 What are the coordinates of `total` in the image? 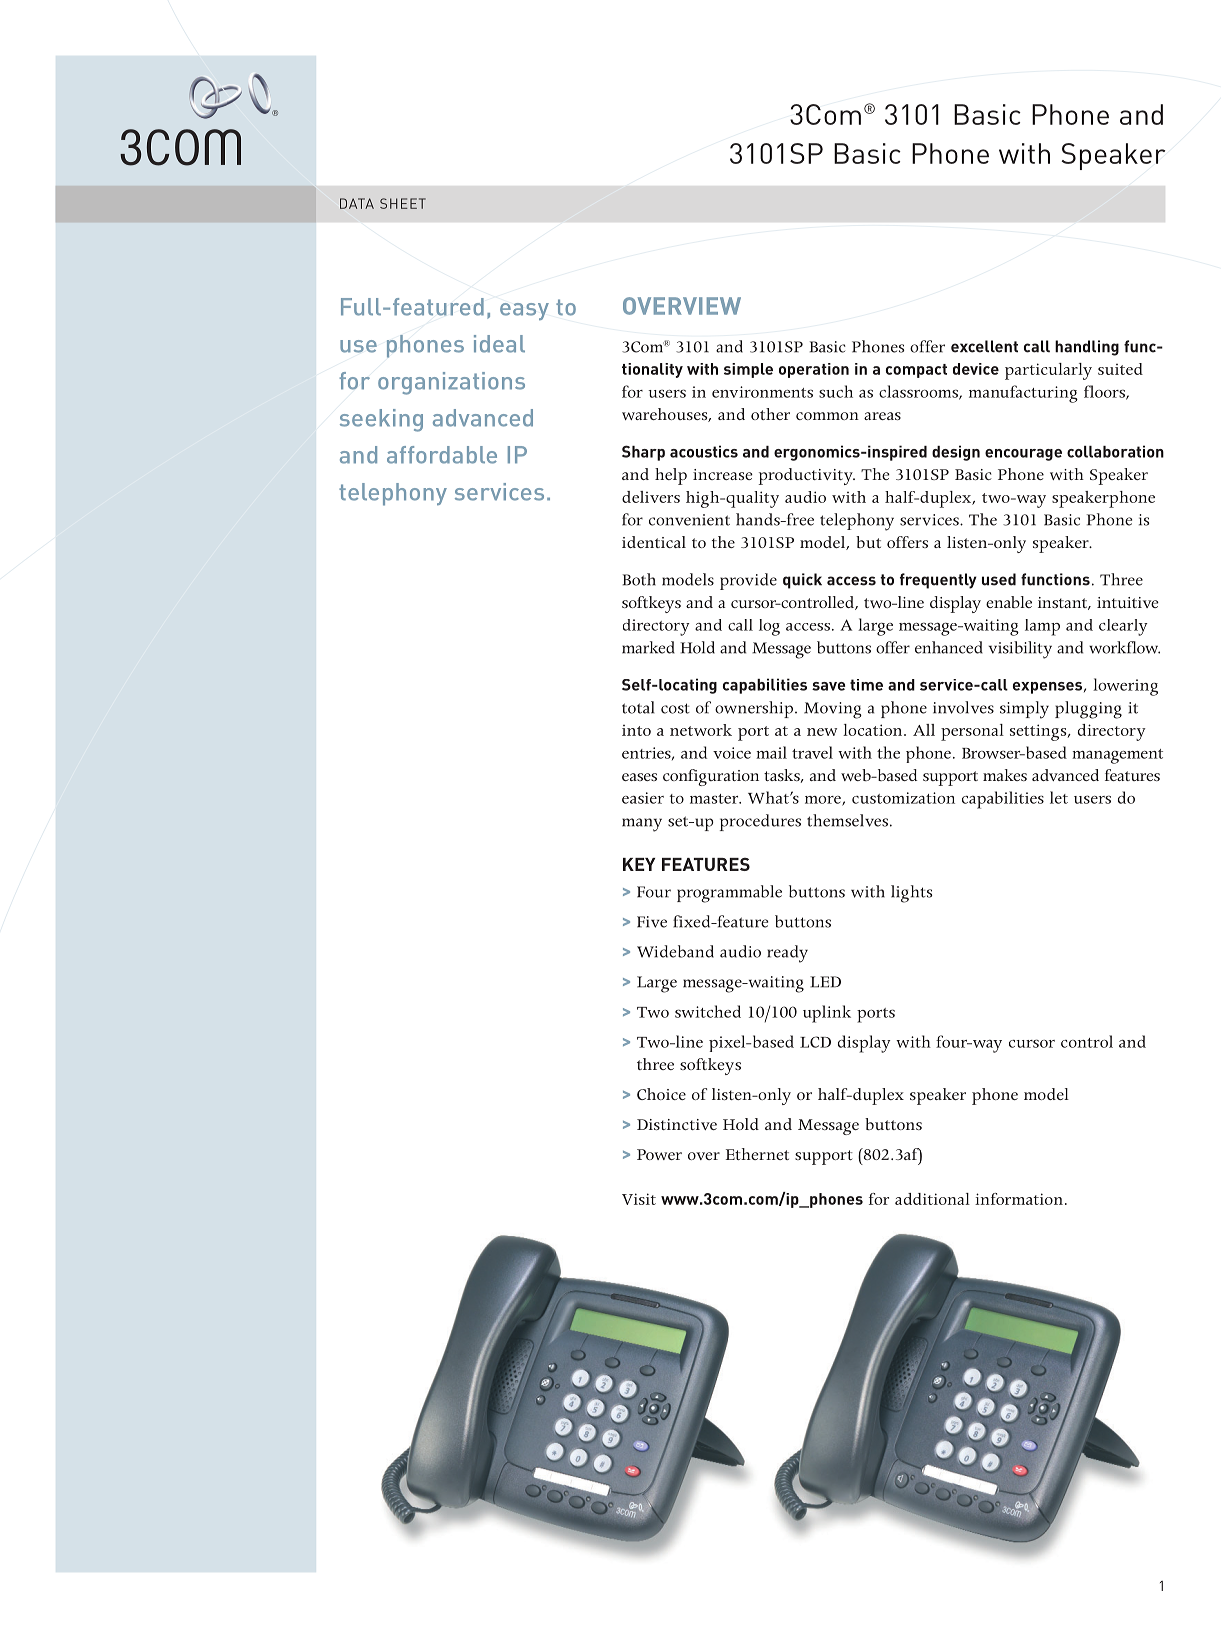 It's located at (638, 707).
